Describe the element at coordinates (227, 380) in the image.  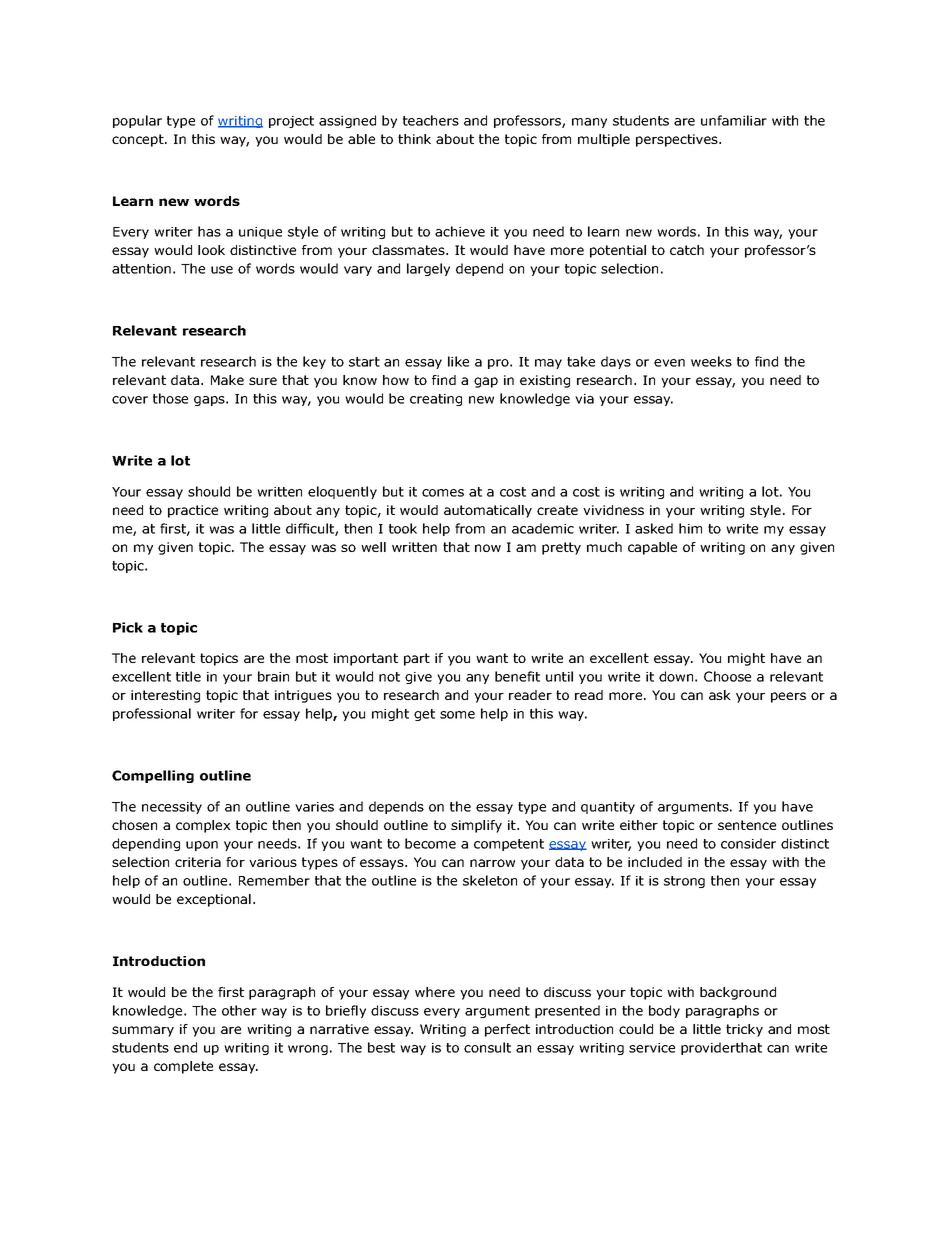
I see `Make` at that location.
